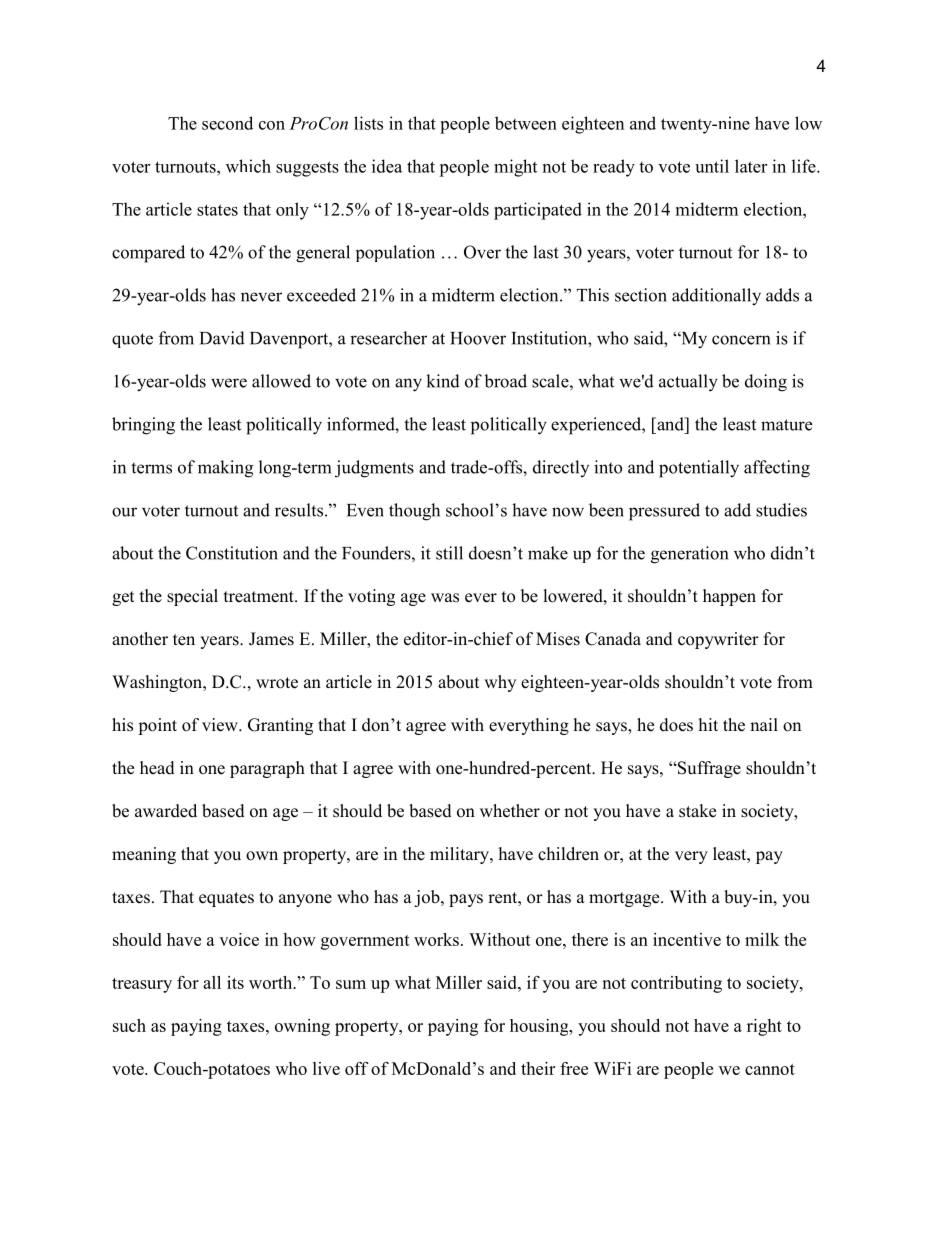 This page has height=1233, width=952. What do you see at coordinates (449, 553) in the page?
I see `still` at bounding box center [449, 553].
